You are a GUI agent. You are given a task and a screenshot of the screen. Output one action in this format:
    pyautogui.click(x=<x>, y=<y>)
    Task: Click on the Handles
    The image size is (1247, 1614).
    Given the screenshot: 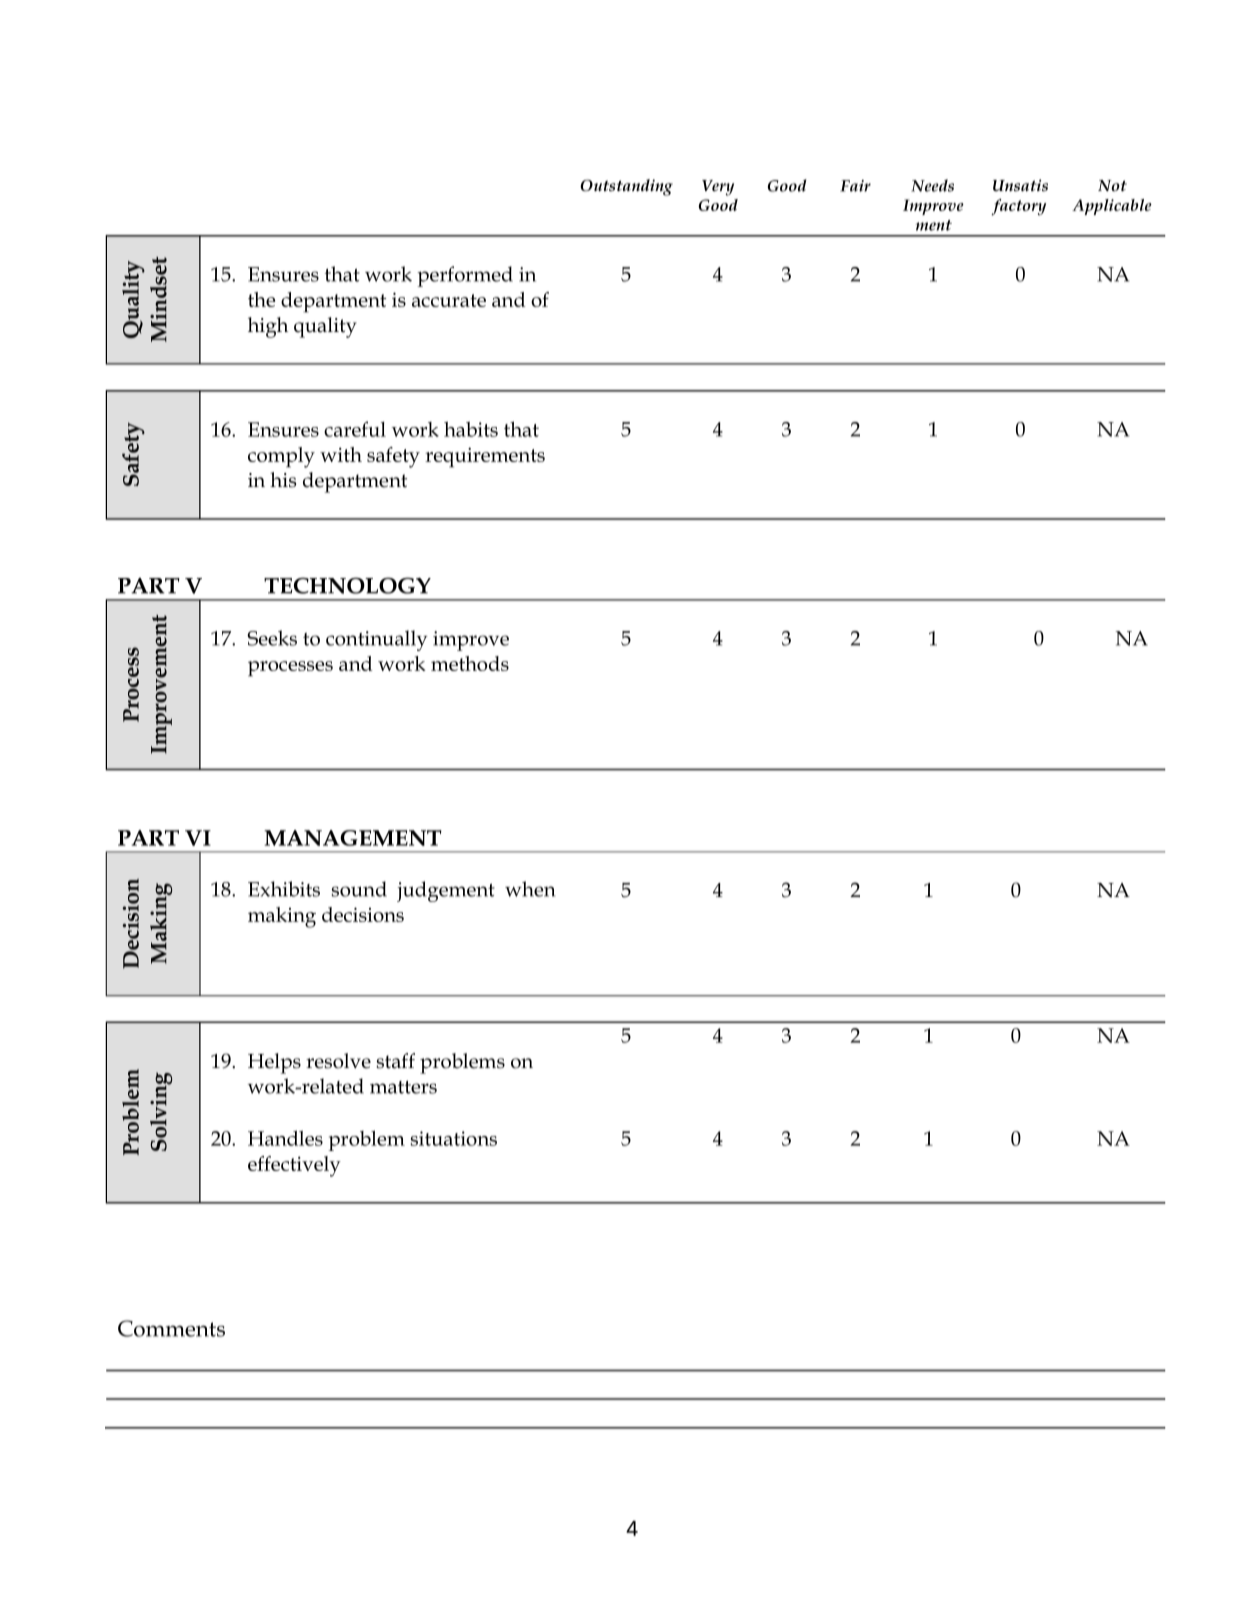 What is the action you would take?
    pyautogui.click(x=285, y=1138)
